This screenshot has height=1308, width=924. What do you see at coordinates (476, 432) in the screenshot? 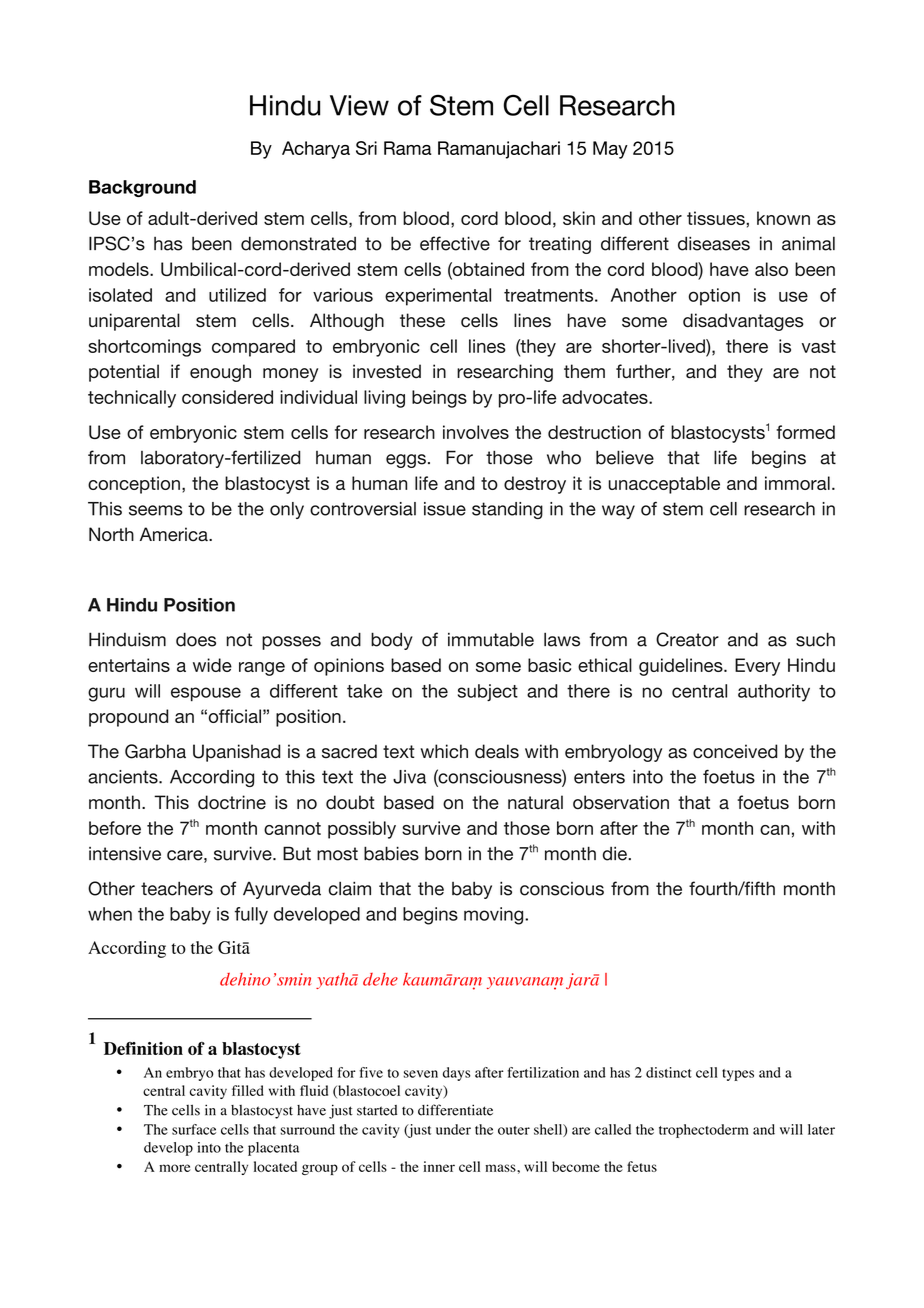
I see `involves` at bounding box center [476, 432].
